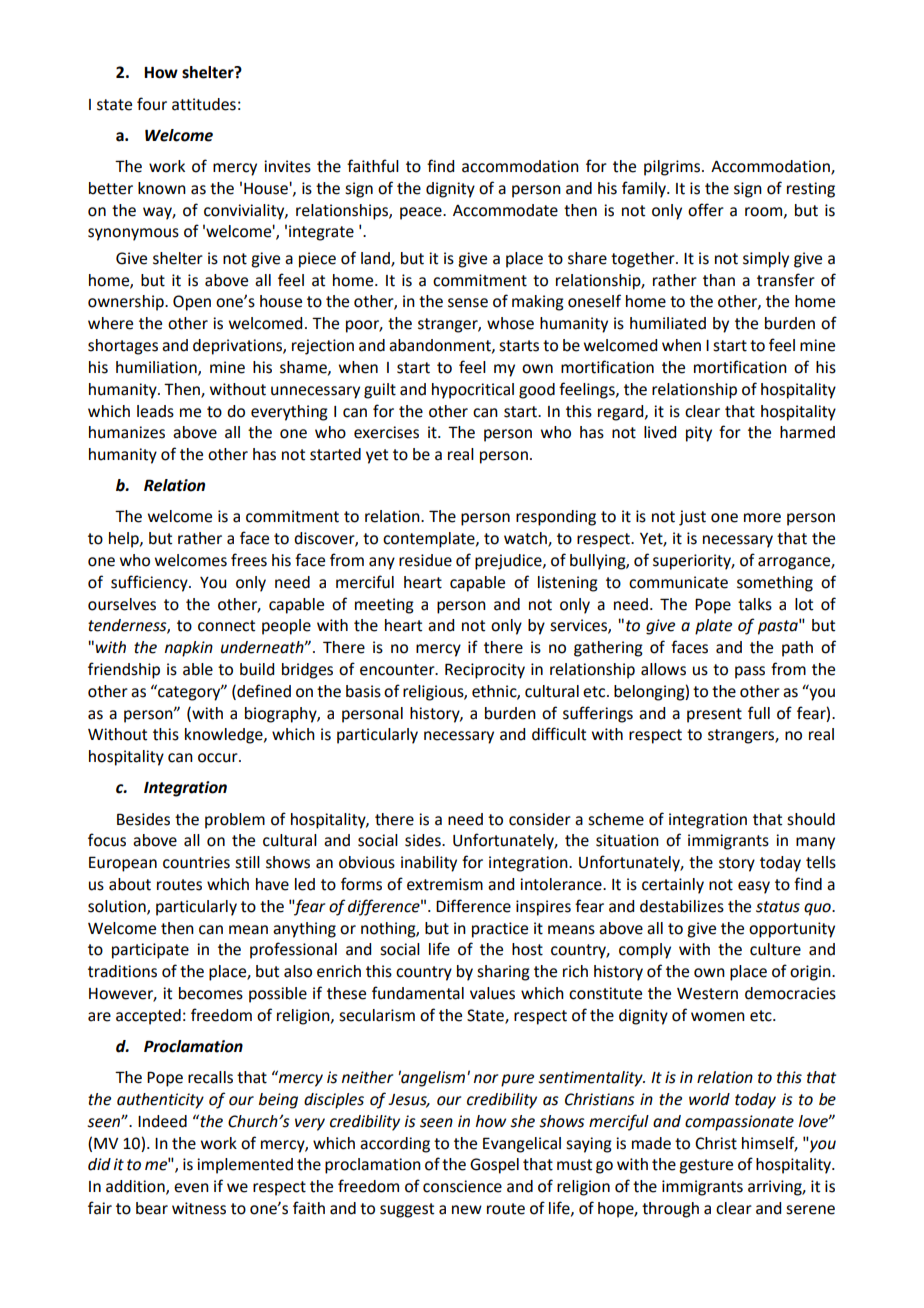 Image resolution: width=924 pixels, height=1308 pixels. I want to click on path, so click(797, 649).
